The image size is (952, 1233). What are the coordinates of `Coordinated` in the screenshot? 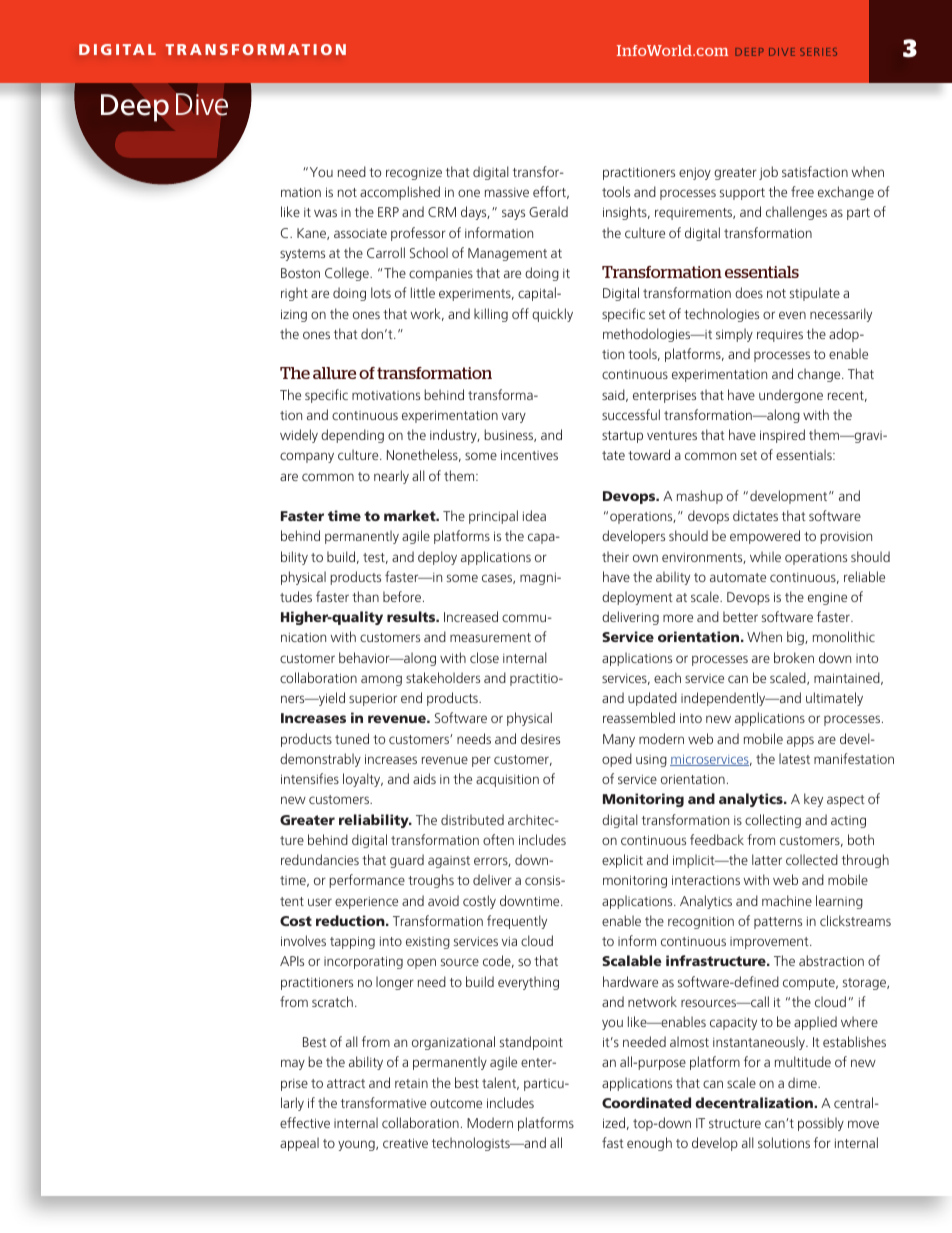 It's located at (646, 1102).
